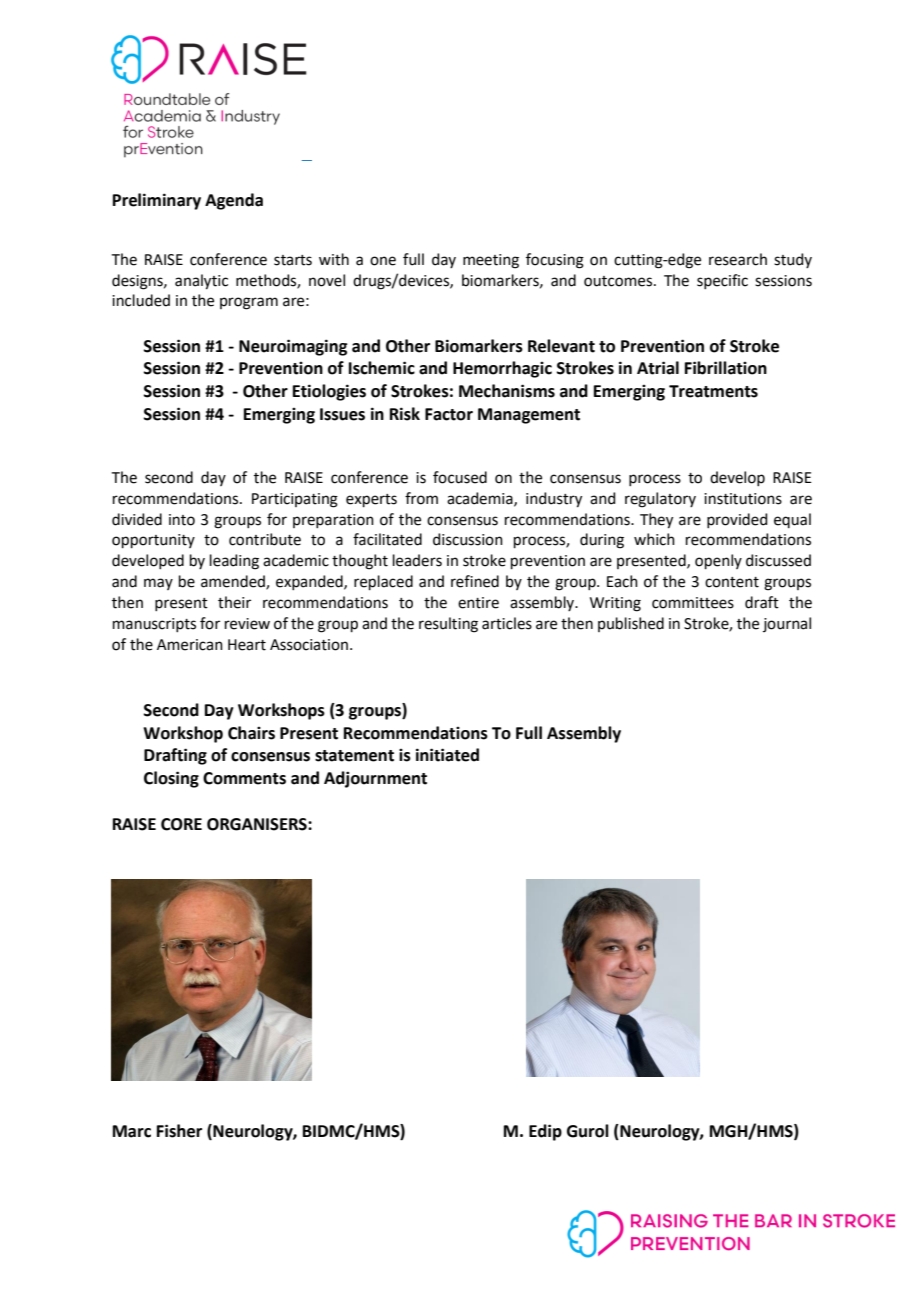 Image resolution: width=924 pixels, height=1308 pixels. What do you see at coordinates (234, 201) in the image?
I see `Agenda` at bounding box center [234, 201].
